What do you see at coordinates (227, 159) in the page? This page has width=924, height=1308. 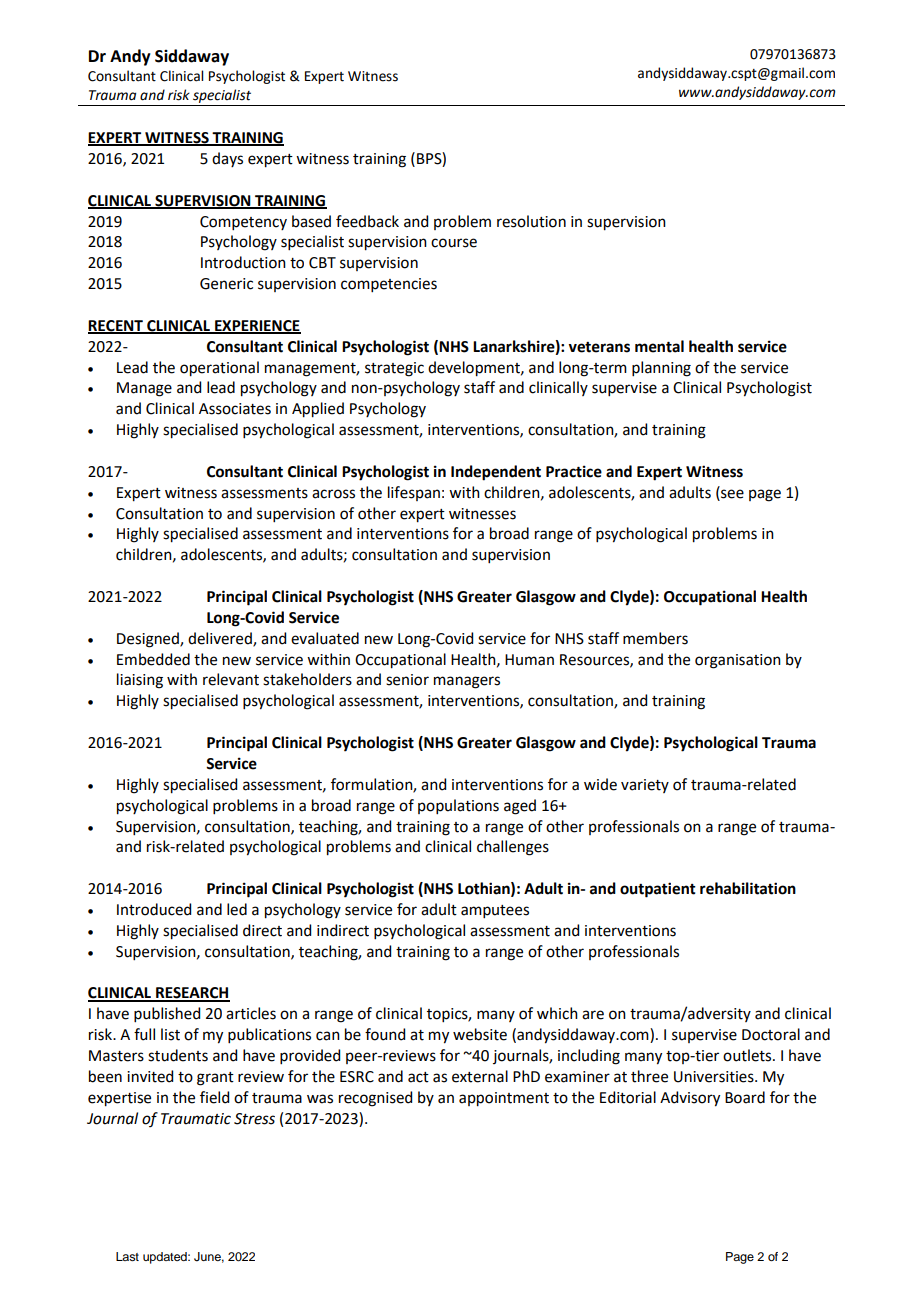 I see `days` at bounding box center [227, 159].
